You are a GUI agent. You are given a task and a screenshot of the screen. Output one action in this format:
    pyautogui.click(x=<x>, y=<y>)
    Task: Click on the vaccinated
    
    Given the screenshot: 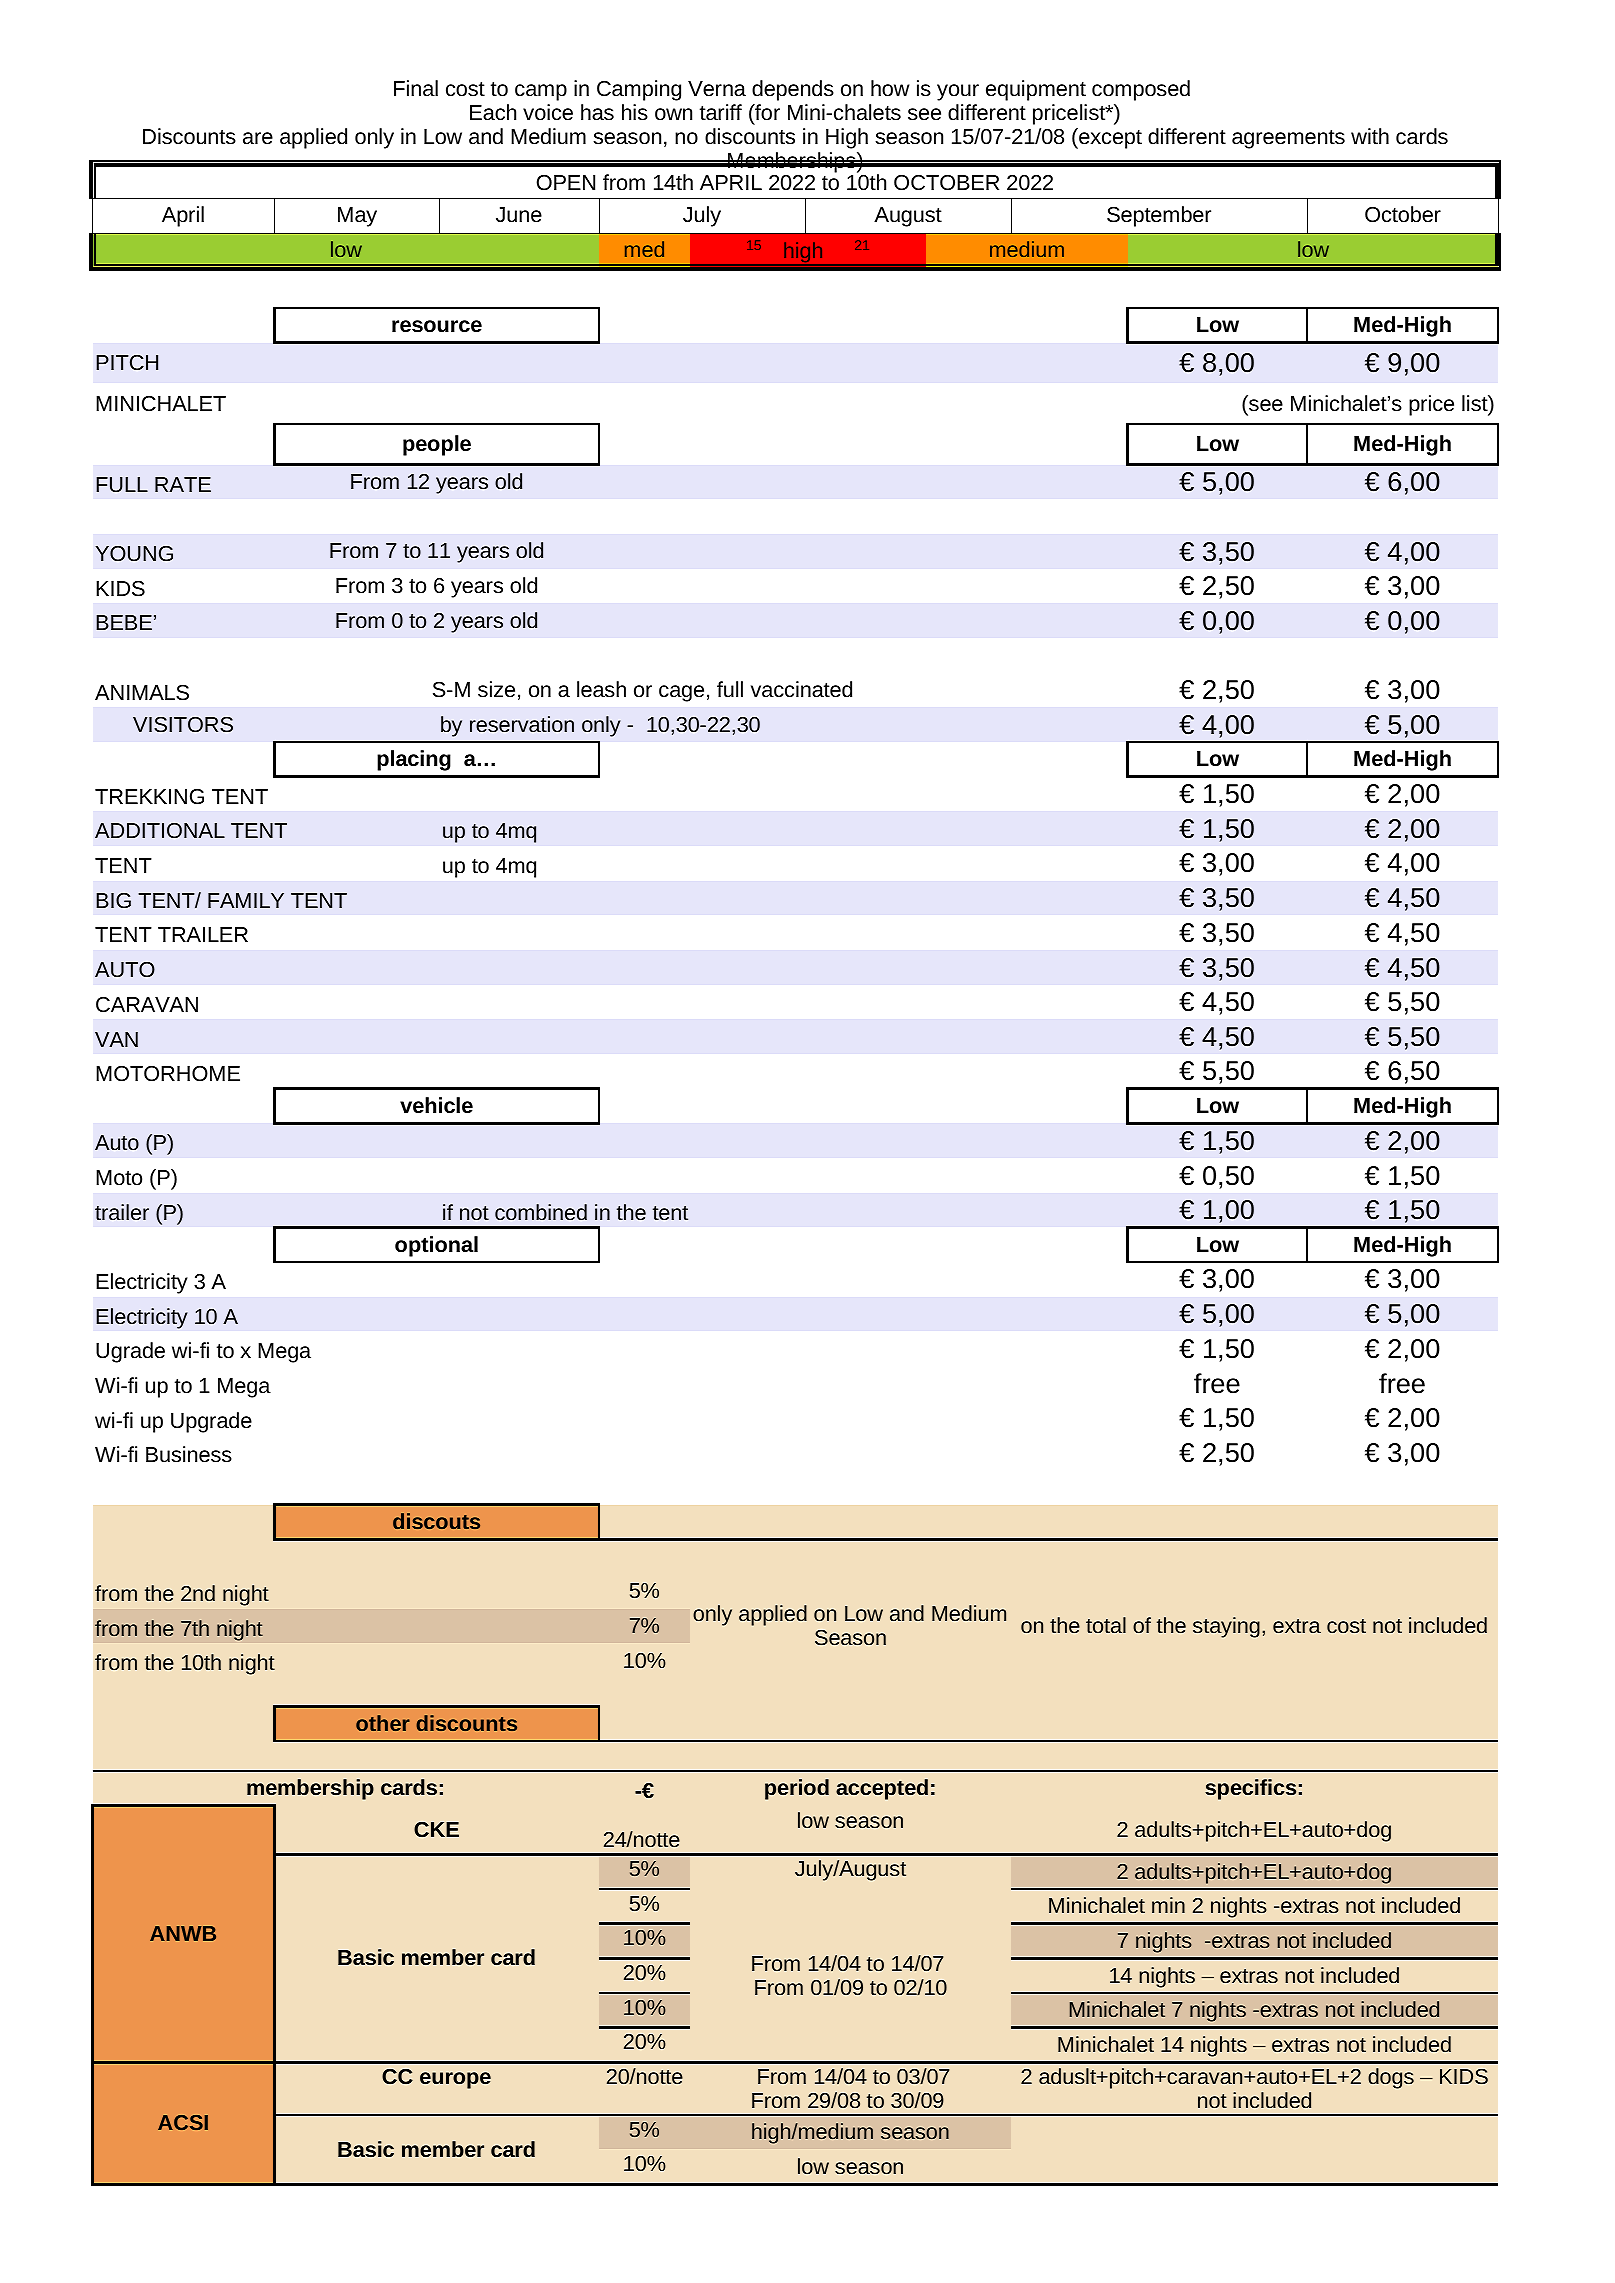 What is the action you would take?
    pyautogui.click(x=801, y=689)
